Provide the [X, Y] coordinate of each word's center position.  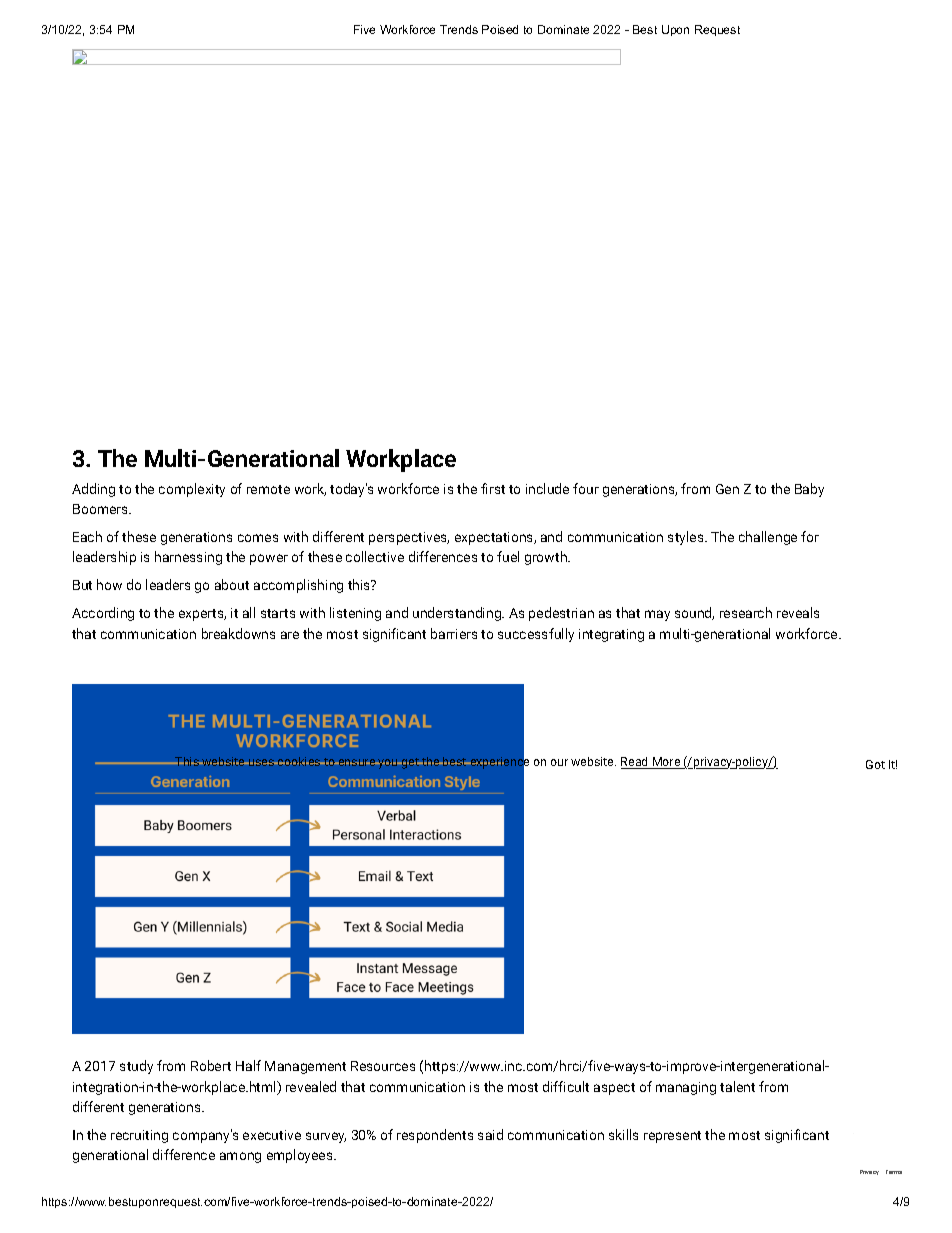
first [493, 488]
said [490, 1134]
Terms [894, 1172]
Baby [809, 490]
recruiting [139, 1136]
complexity [192, 490]
